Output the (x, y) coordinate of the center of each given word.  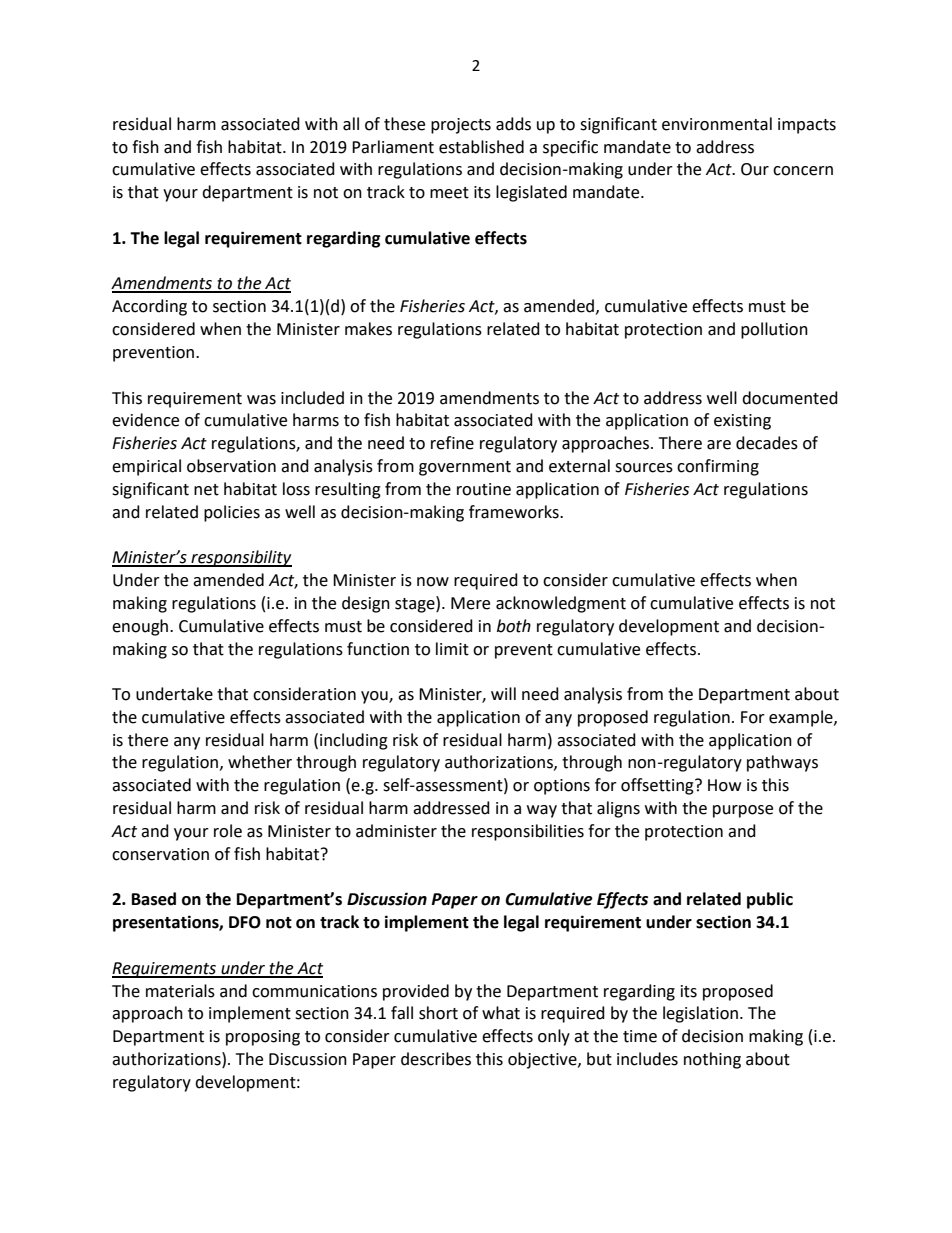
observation (231, 466)
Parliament (393, 147)
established (481, 147)
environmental (717, 124)
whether (260, 762)
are (719, 445)
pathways (782, 763)
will (503, 693)
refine (452, 443)
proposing (263, 1038)
